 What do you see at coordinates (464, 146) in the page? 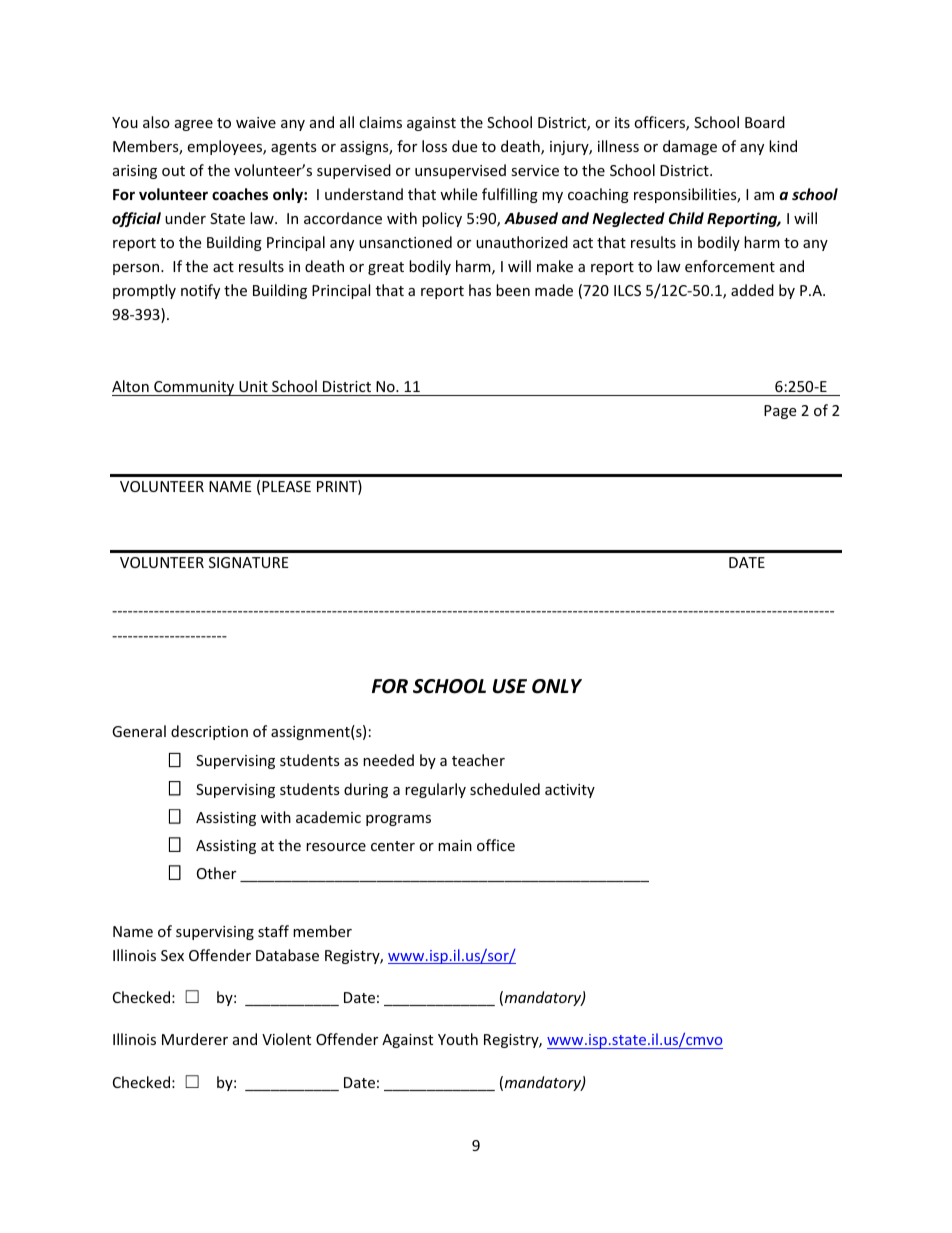
I see `due` at bounding box center [464, 146].
